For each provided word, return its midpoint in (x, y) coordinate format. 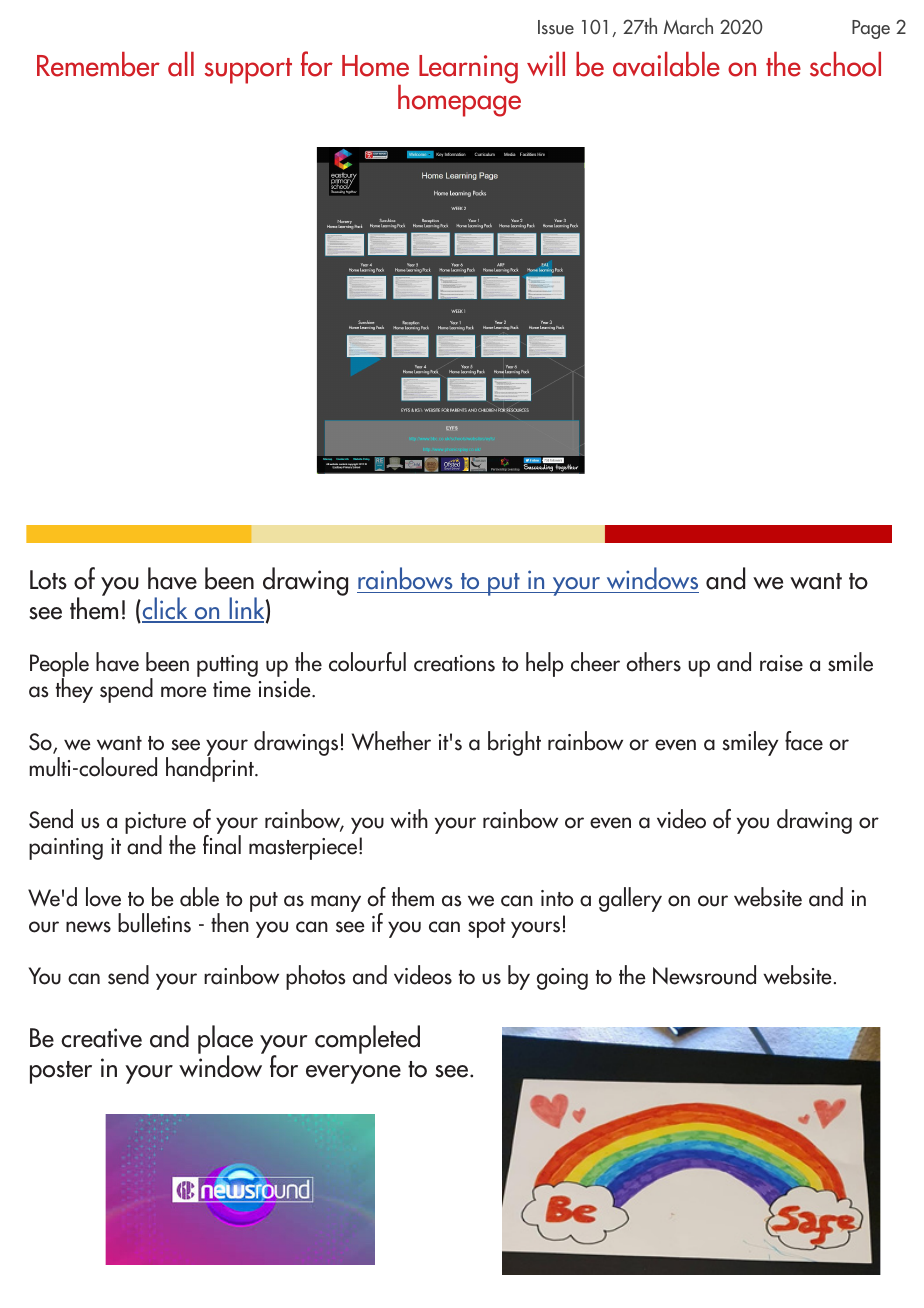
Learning (468, 69)
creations (454, 663)
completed (367, 1039)
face (804, 741)
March (688, 26)
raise (781, 663)
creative (101, 1038)
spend (126, 690)
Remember (98, 64)
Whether (391, 741)
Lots (48, 580)
